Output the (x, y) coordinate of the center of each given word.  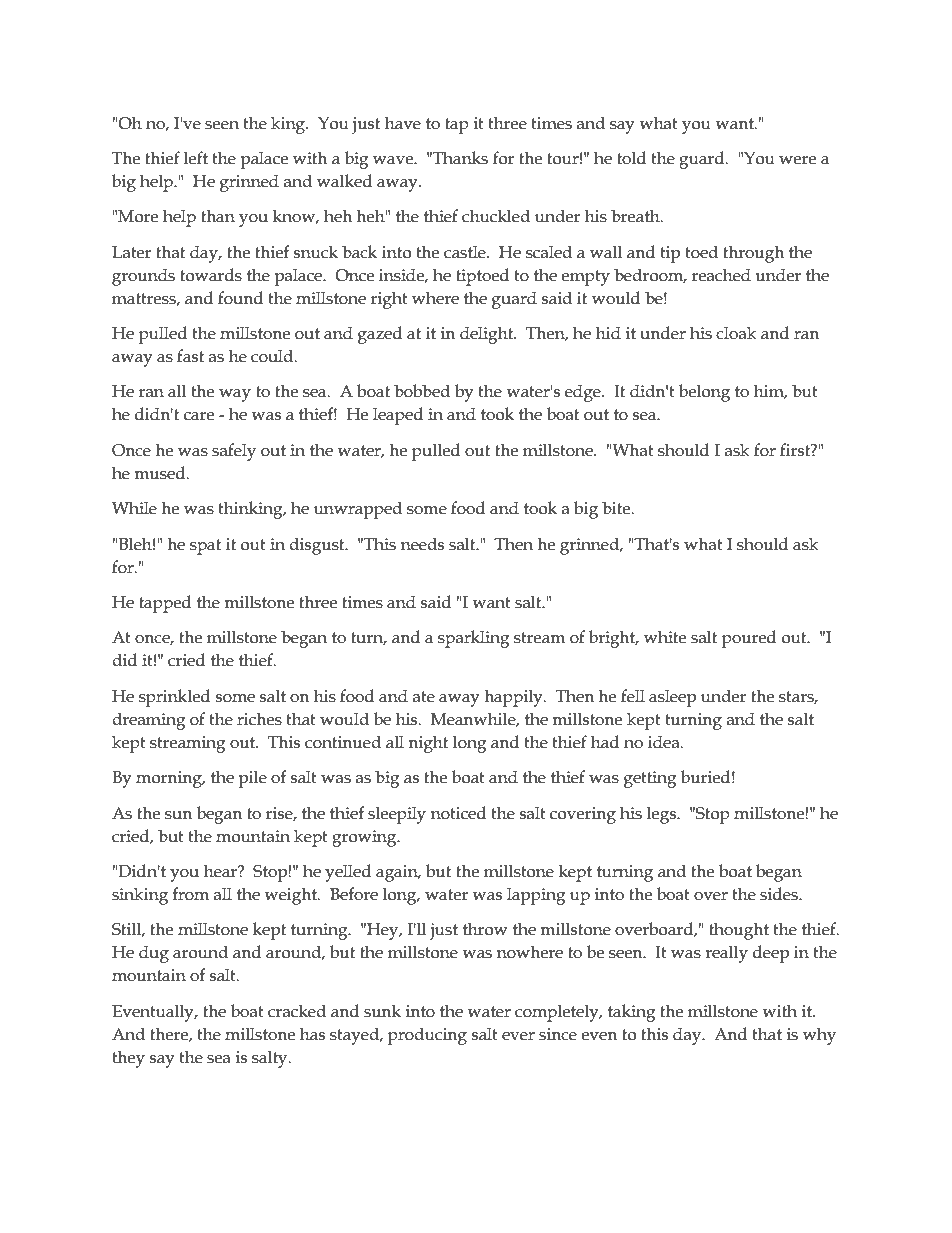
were (797, 160)
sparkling (474, 639)
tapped (165, 604)
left (195, 158)
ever (518, 1036)
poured (749, 639)
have (403, 123)
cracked (297, 1011)
